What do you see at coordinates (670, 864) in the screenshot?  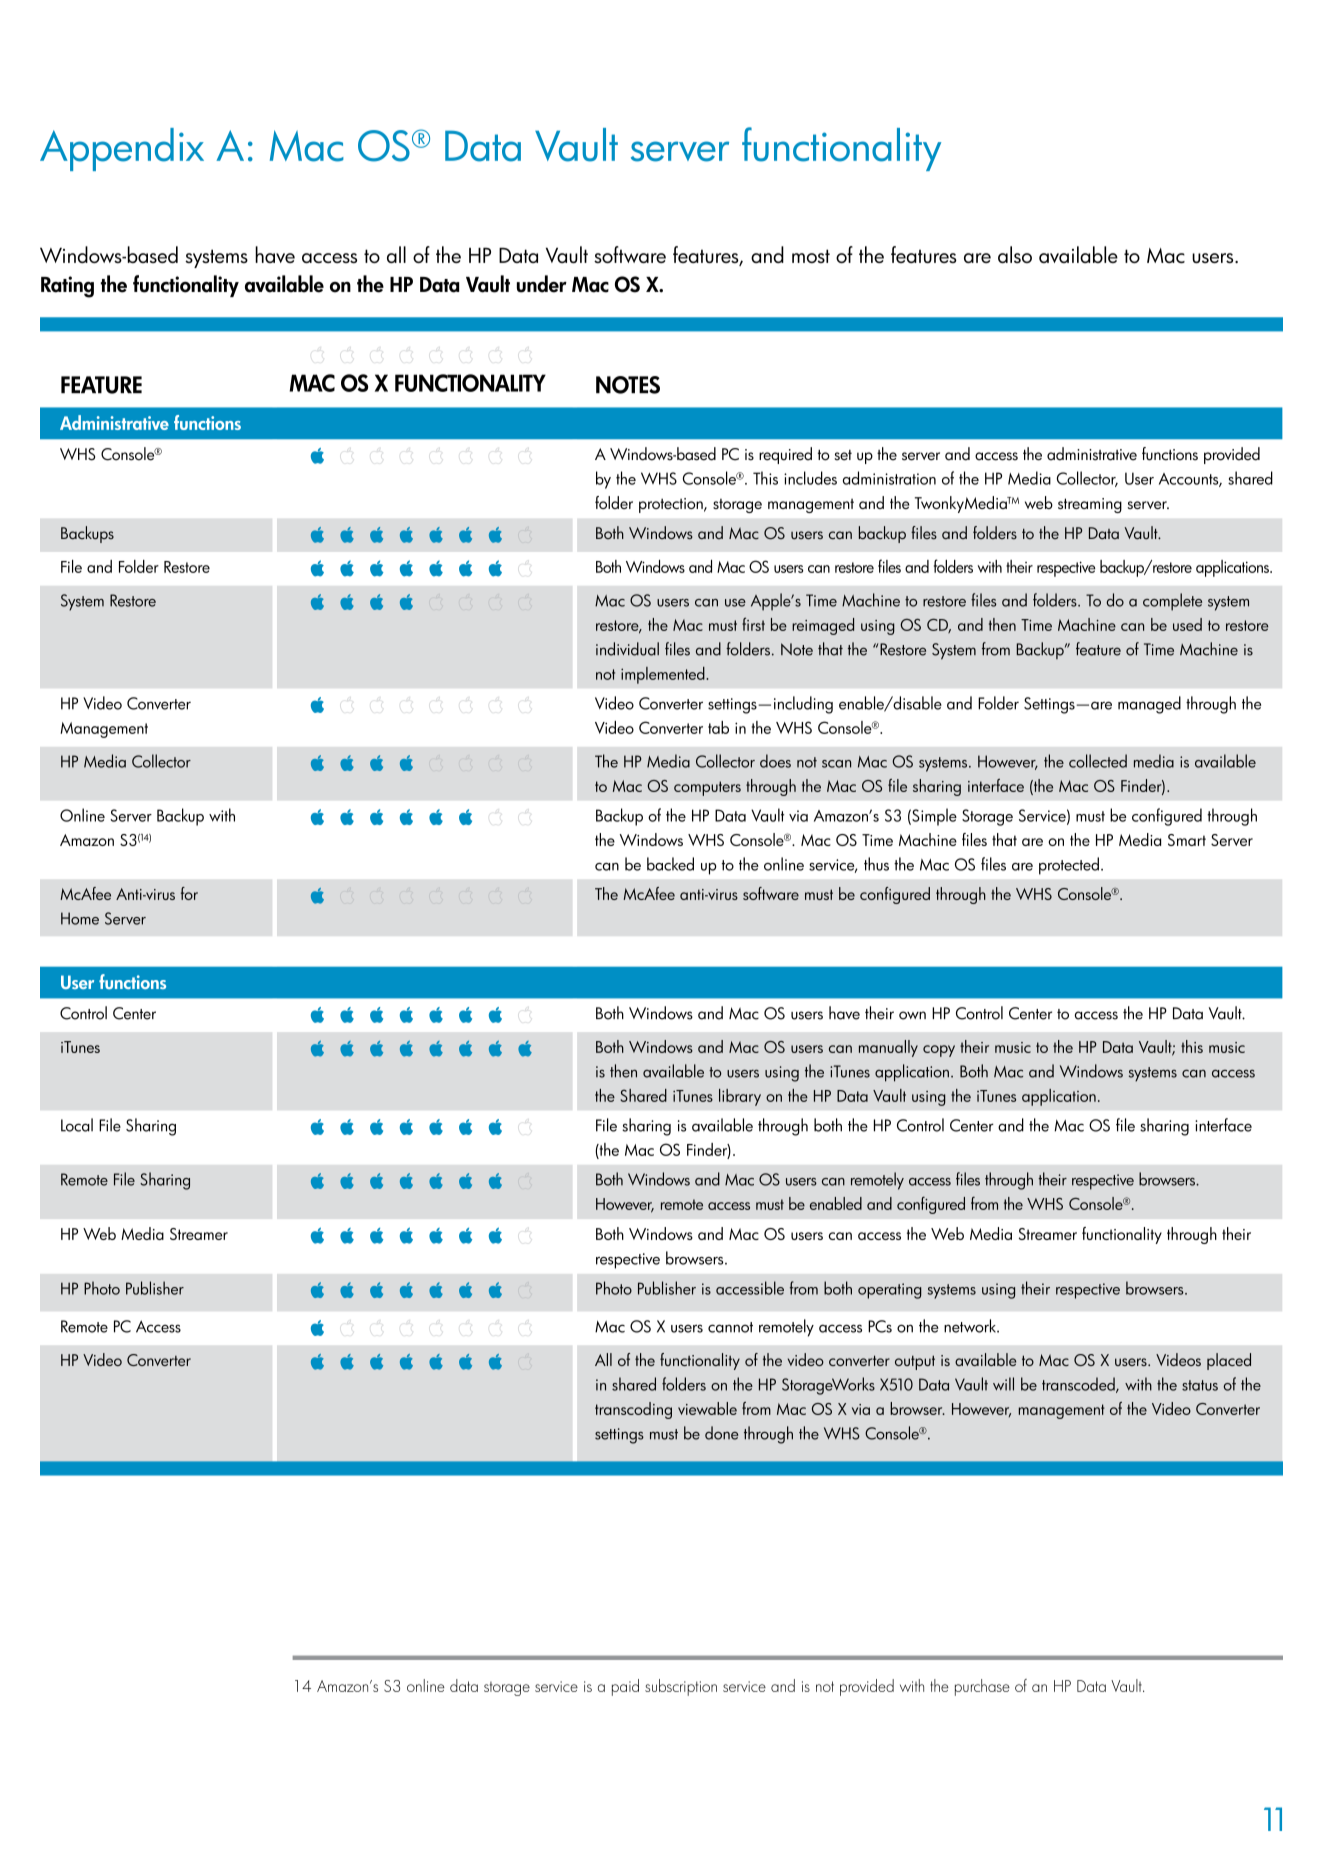 I see `backed` at bounding box center [670, 864].
